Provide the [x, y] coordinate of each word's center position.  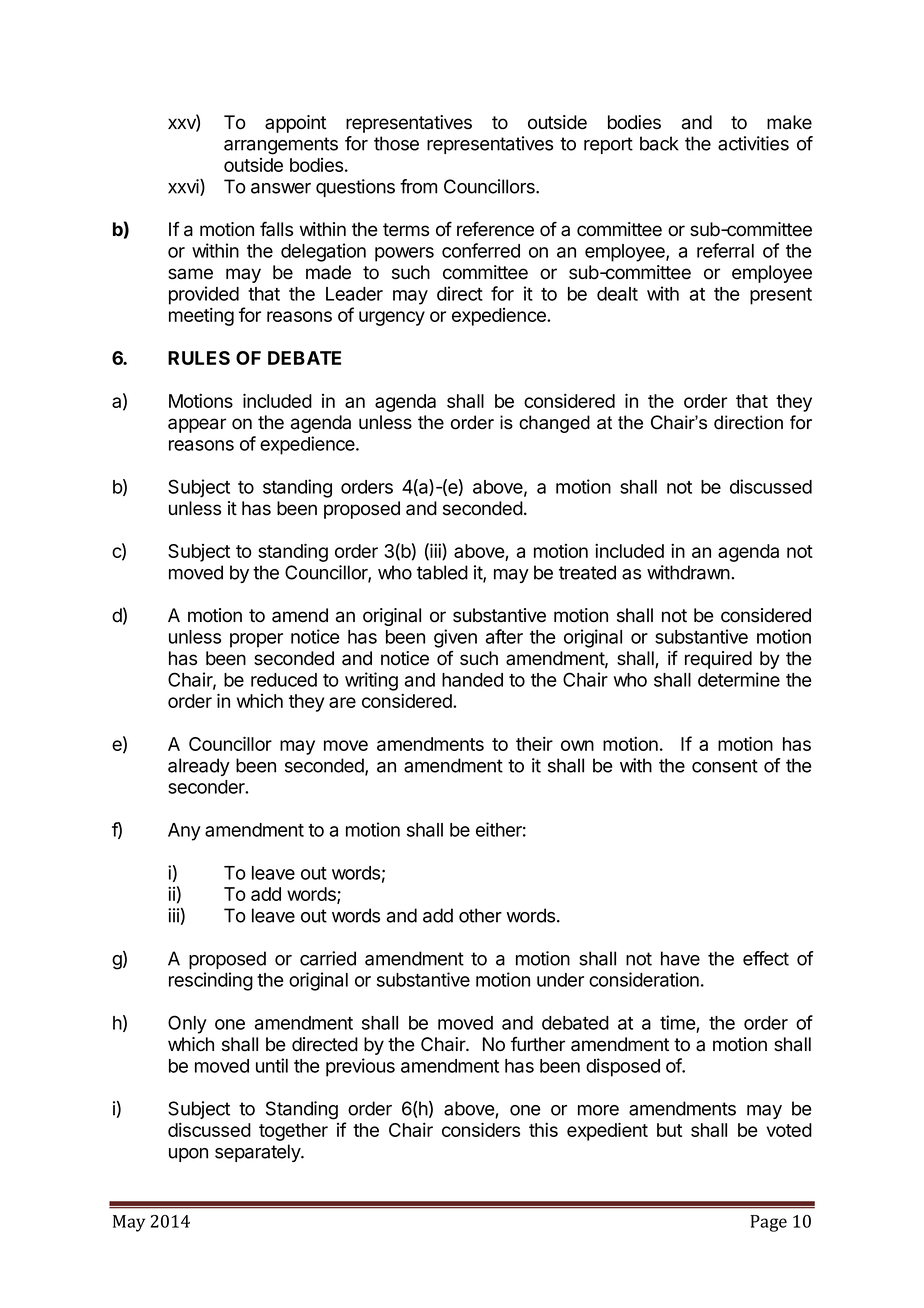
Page [769, 1223]
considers [481, 1129]
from [418, 186]
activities [753, 143]
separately [258, 1153]
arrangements [281, 146]
